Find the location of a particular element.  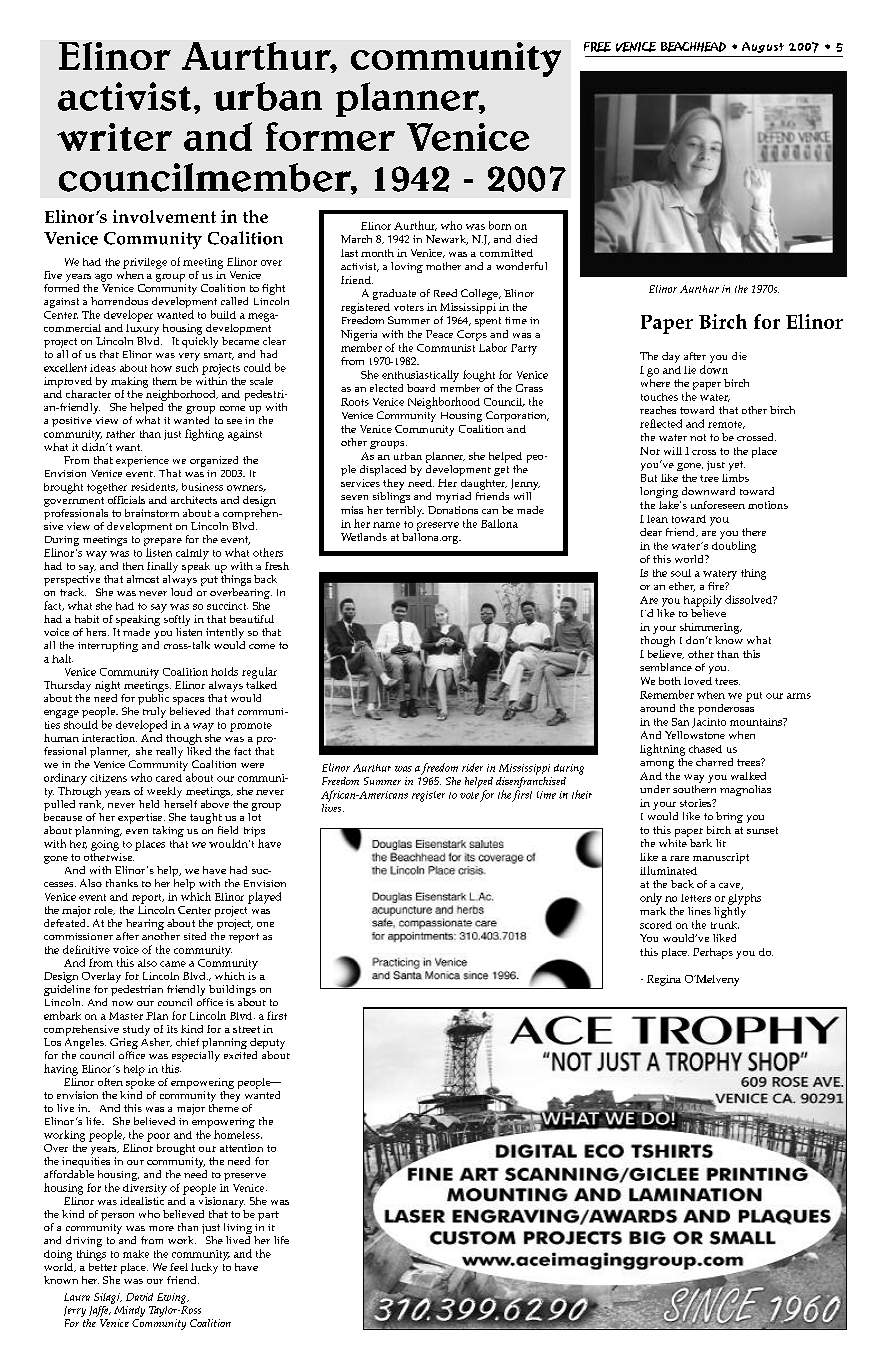

living is located at coordinates (238, 1230).
